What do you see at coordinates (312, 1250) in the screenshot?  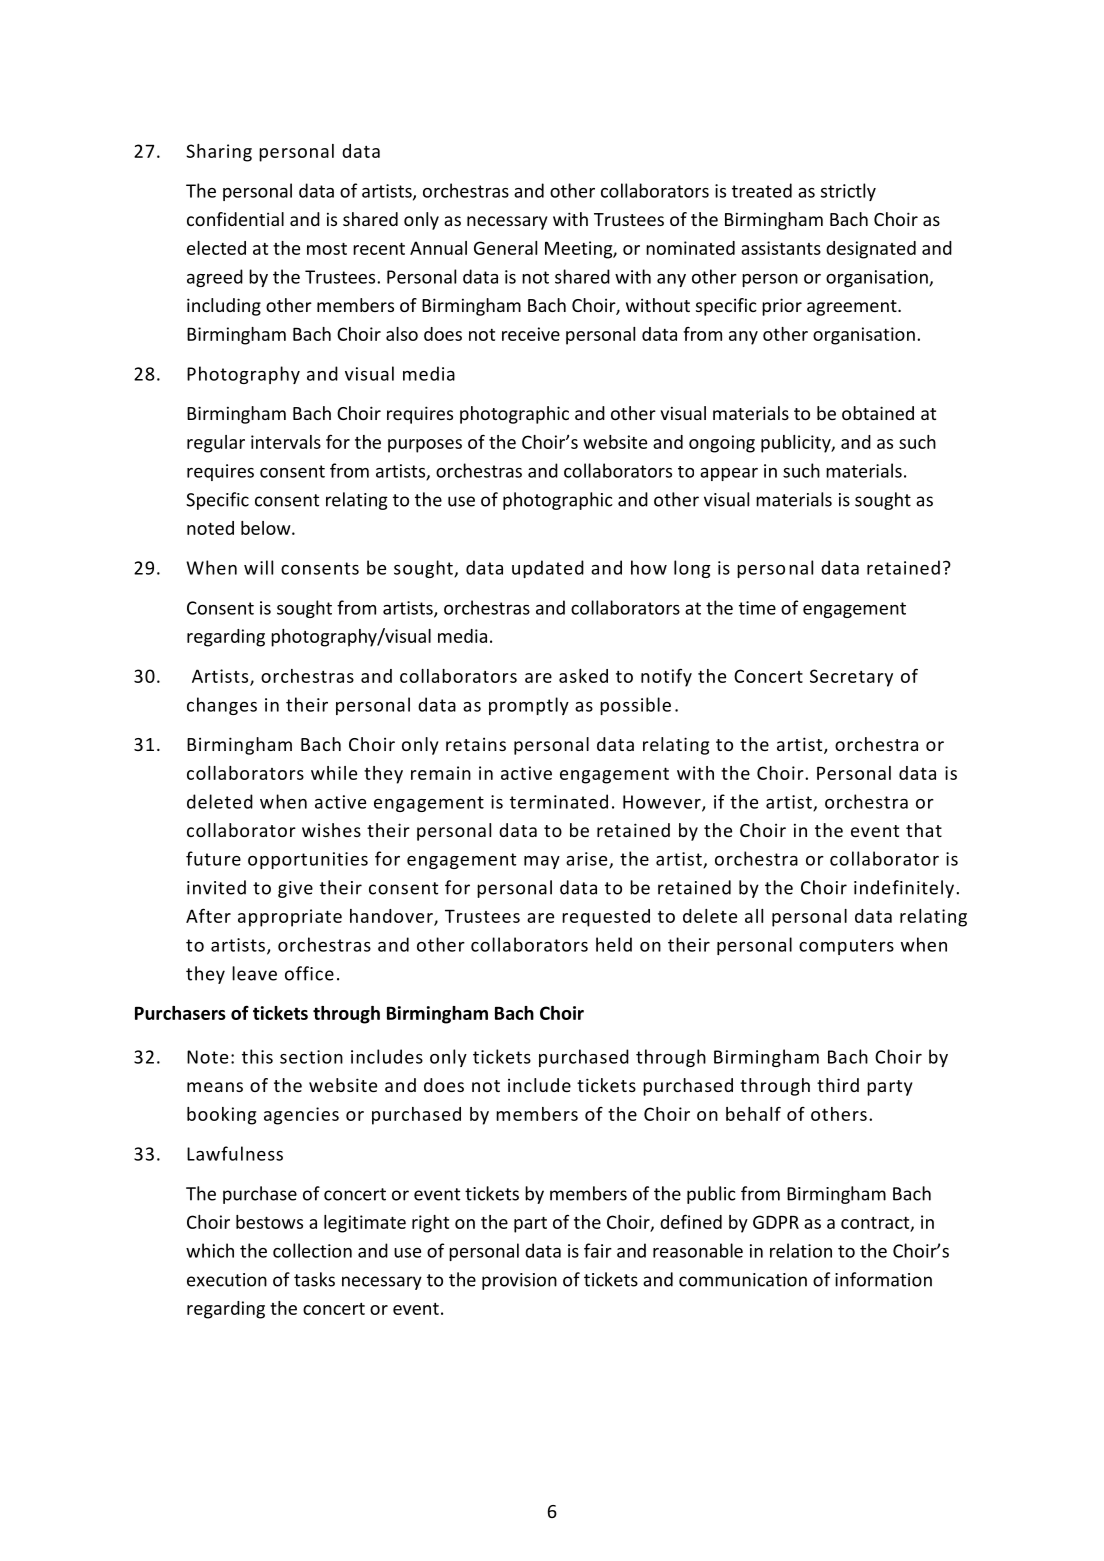 I see `collection` at bounding box center [312, 1250].
